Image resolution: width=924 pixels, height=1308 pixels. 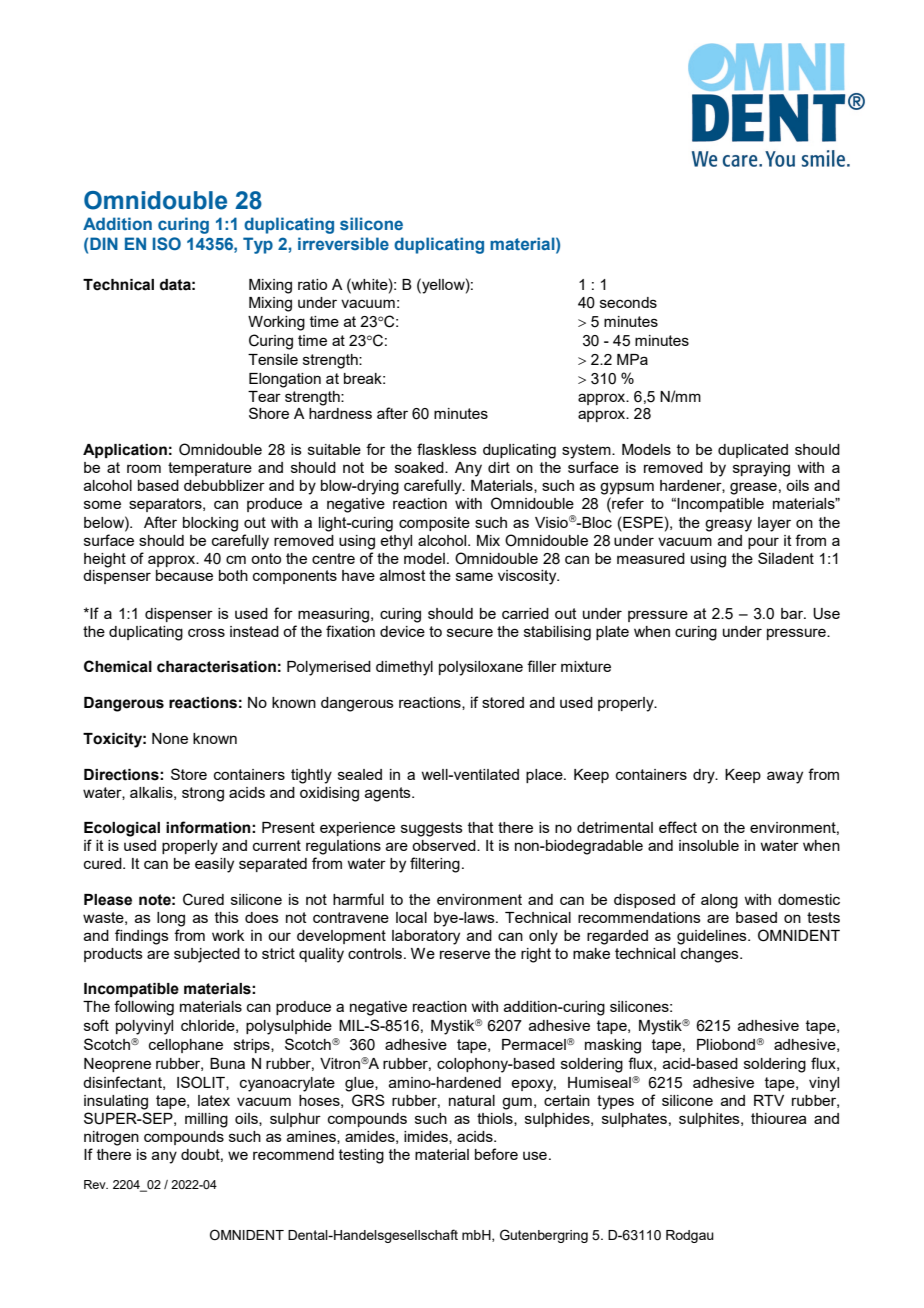 I want to click on irreversible, so click(x=343, y=243).
